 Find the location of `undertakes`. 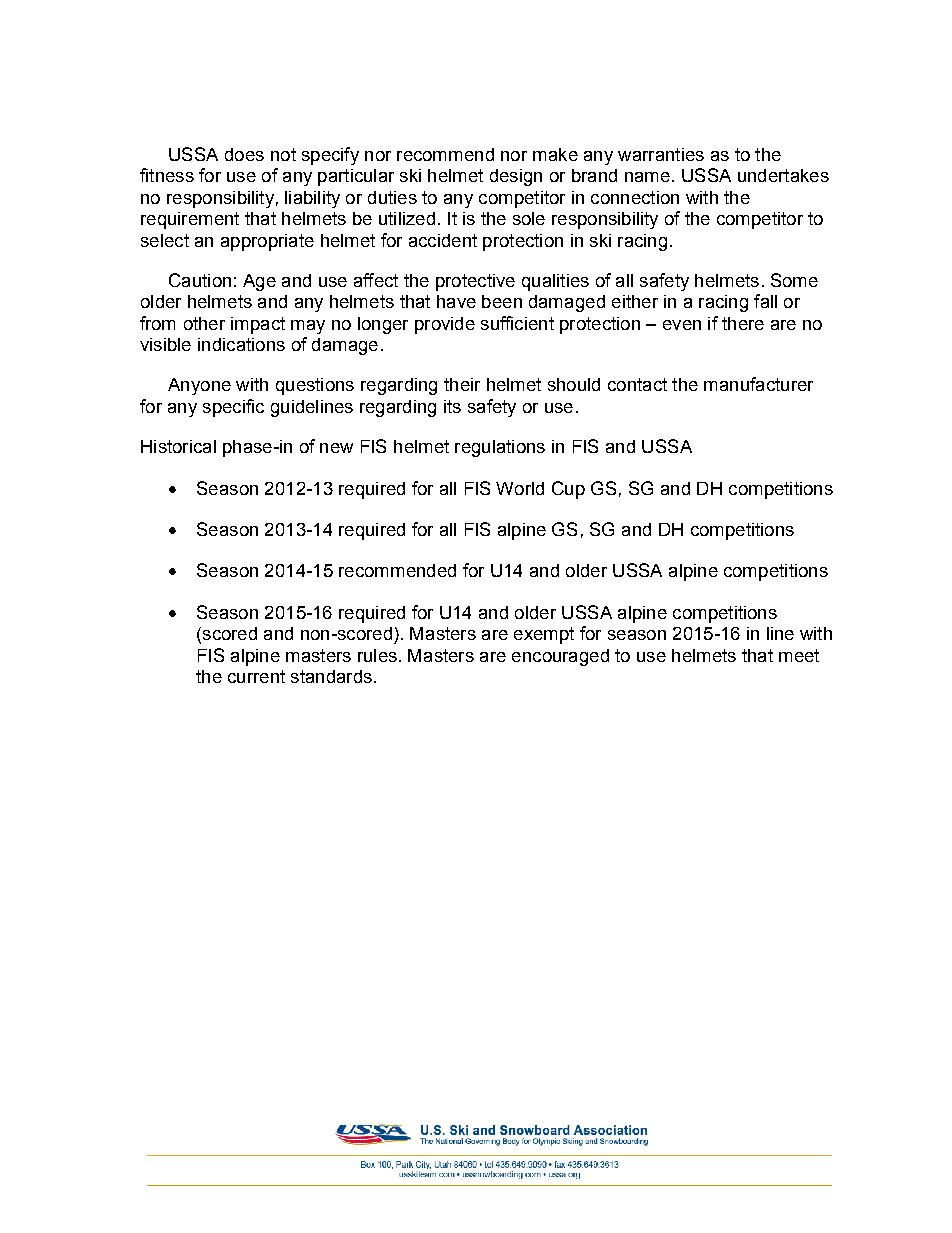

undertakes is located at coordinates (783, 175).
